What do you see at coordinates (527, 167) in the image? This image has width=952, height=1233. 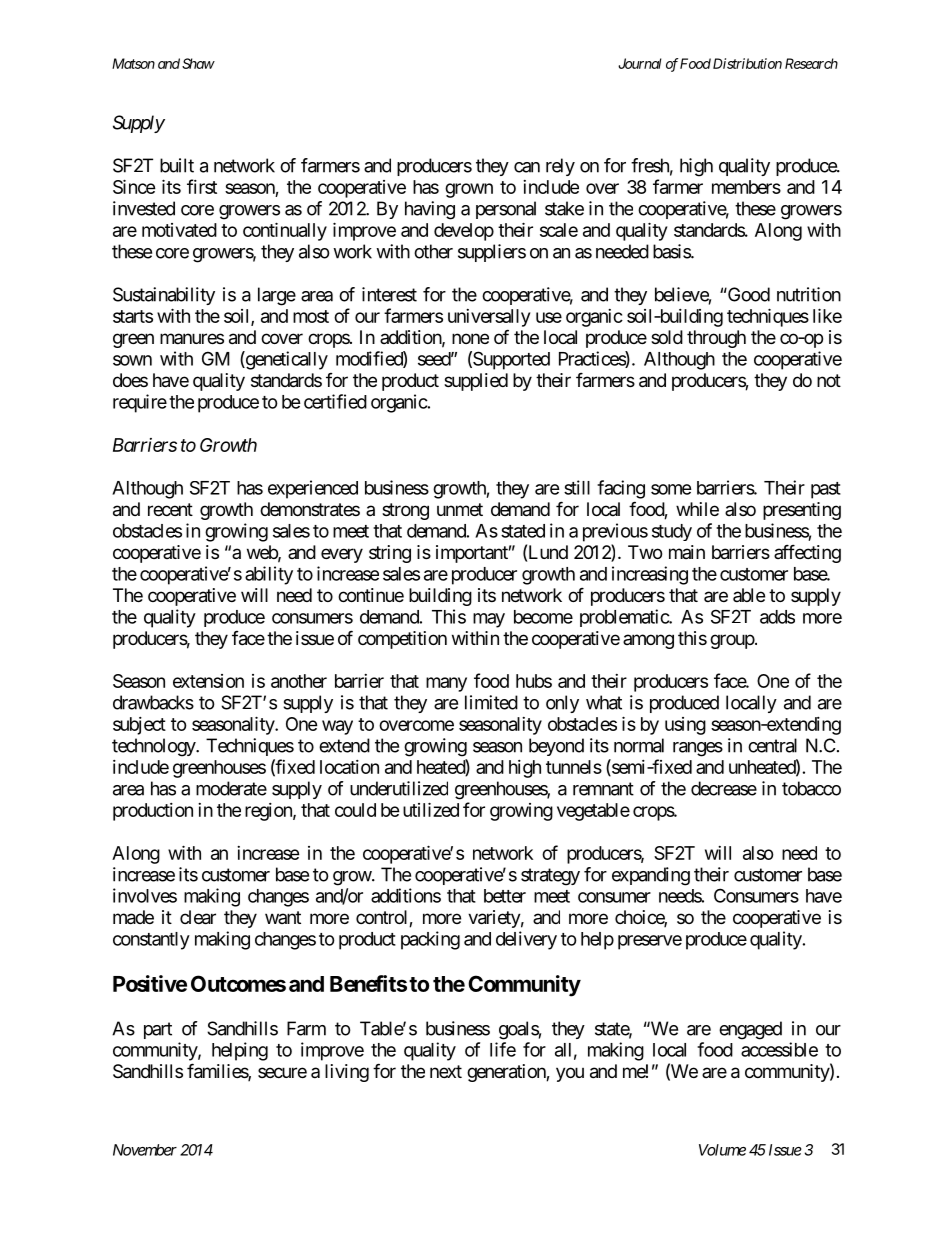 I see `can` at bounding box center [527, 167].
